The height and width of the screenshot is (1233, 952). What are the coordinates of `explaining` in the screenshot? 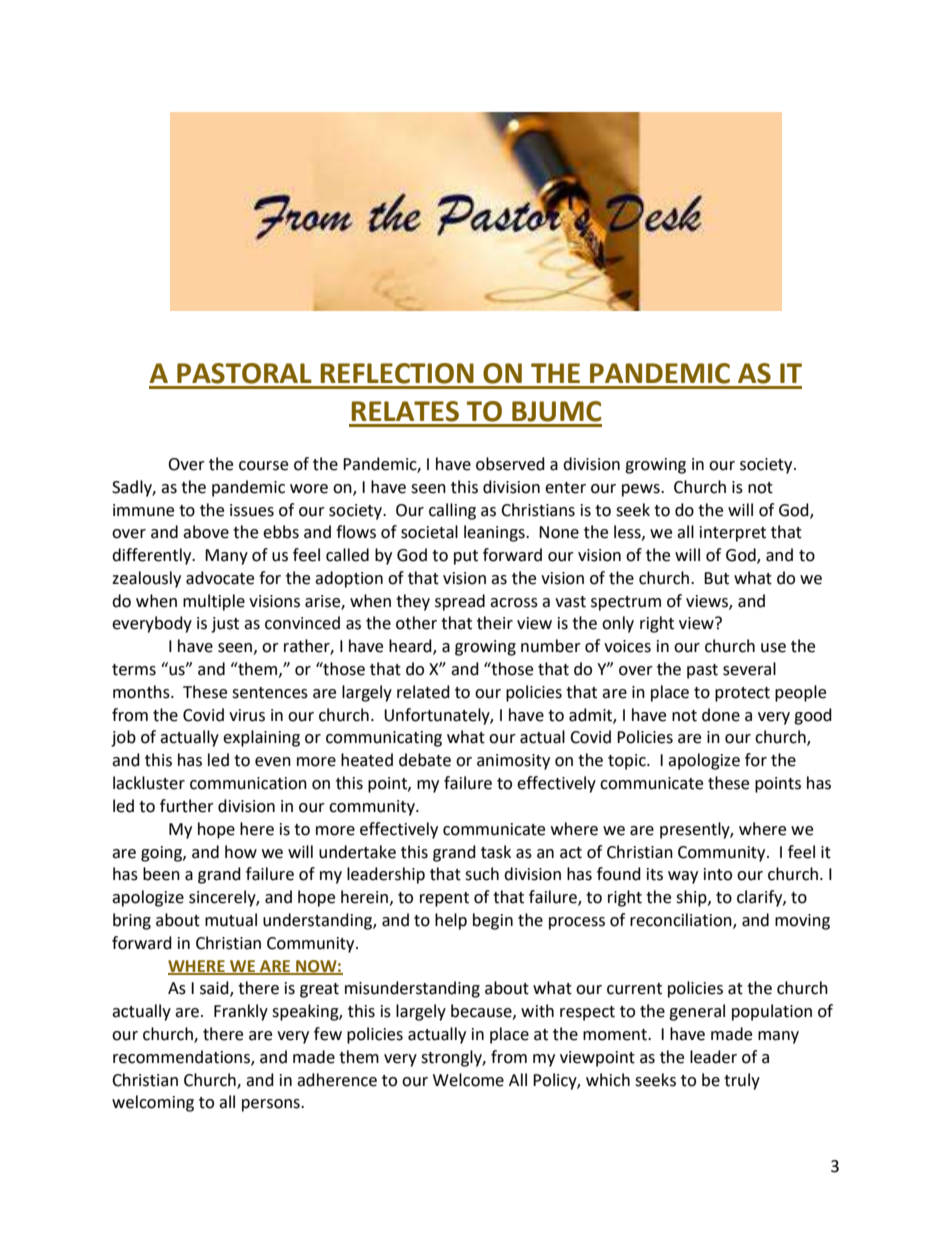 It's located at (261, 738).
